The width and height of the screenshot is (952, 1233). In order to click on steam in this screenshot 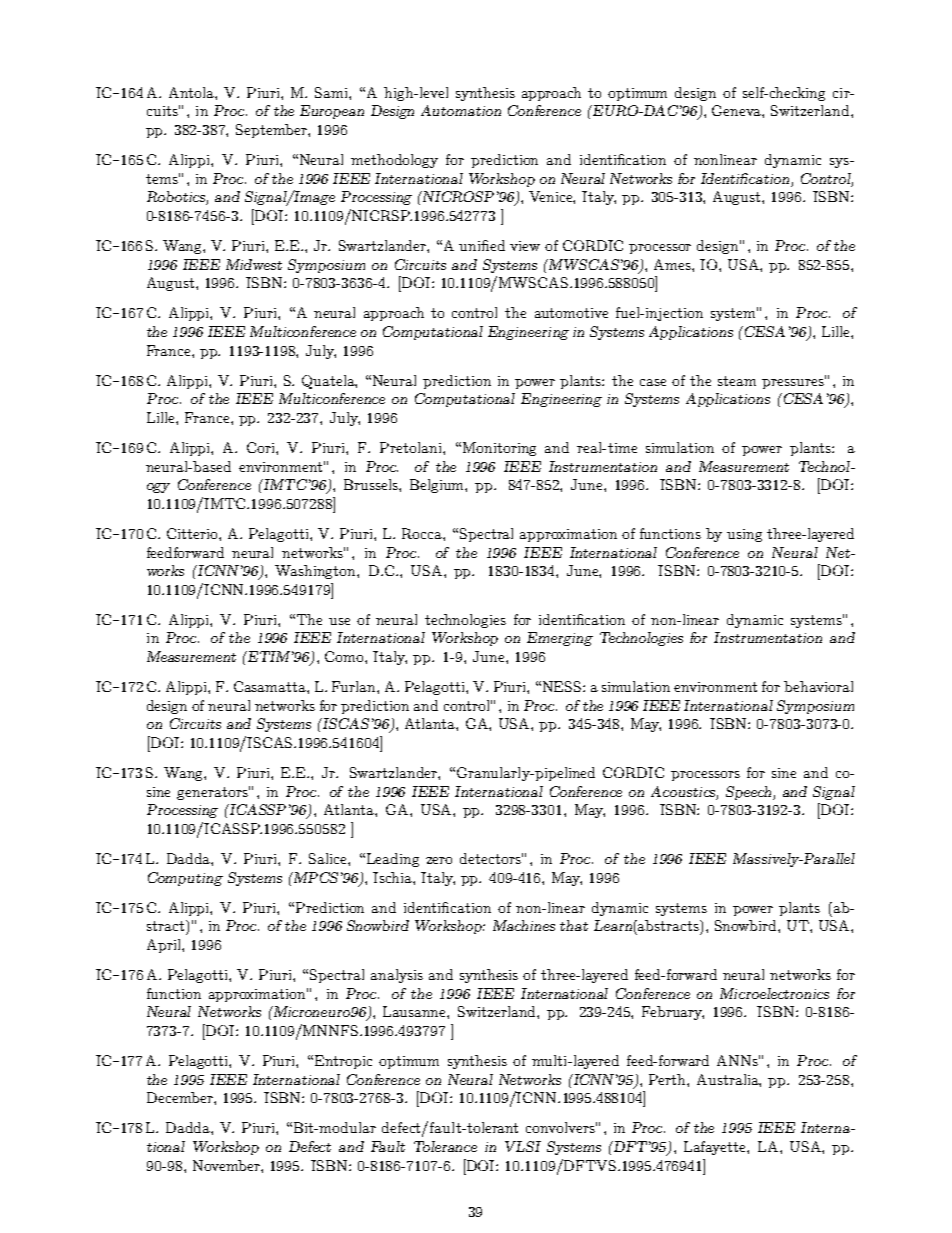, I will do `click(737, 381)`.
